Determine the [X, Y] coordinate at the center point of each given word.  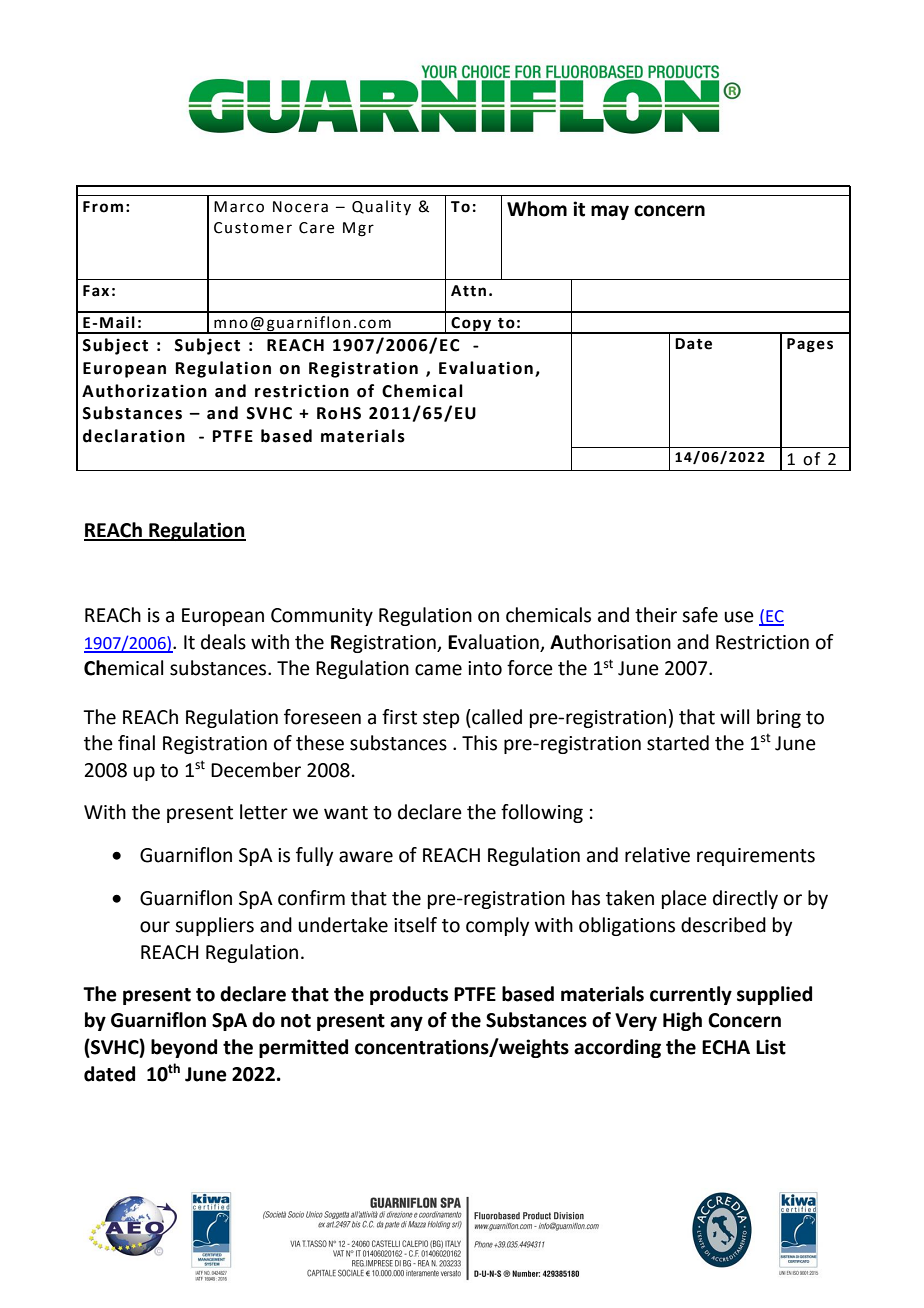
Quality [381, 207]
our [155, 927]
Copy [471, 325]
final [136, 743]
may [610, 212]
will [734, 716]
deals [223, 642]
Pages [810, 345]
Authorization [144, 391]
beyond [184, 1048]
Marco [239, 207]
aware [366, 857]
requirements [756, 857]
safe [700, 615]
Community [322, 617]
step [441, 719]
